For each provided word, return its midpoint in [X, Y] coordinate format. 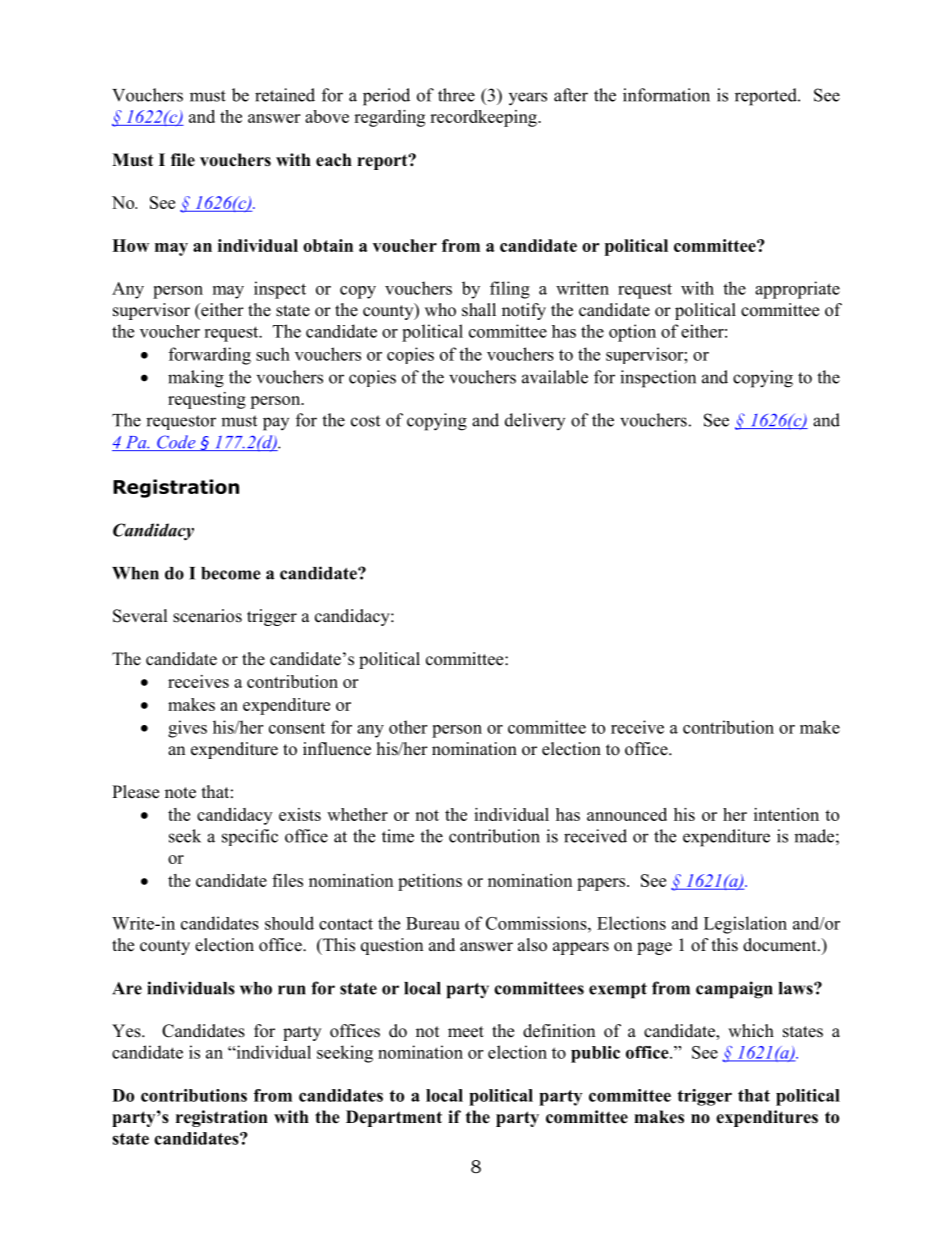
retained [285, 95]
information [666, 95]
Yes [127, 1031]
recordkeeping [484, 118]
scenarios [207, 616]
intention [786, 814]
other [408, 727]
